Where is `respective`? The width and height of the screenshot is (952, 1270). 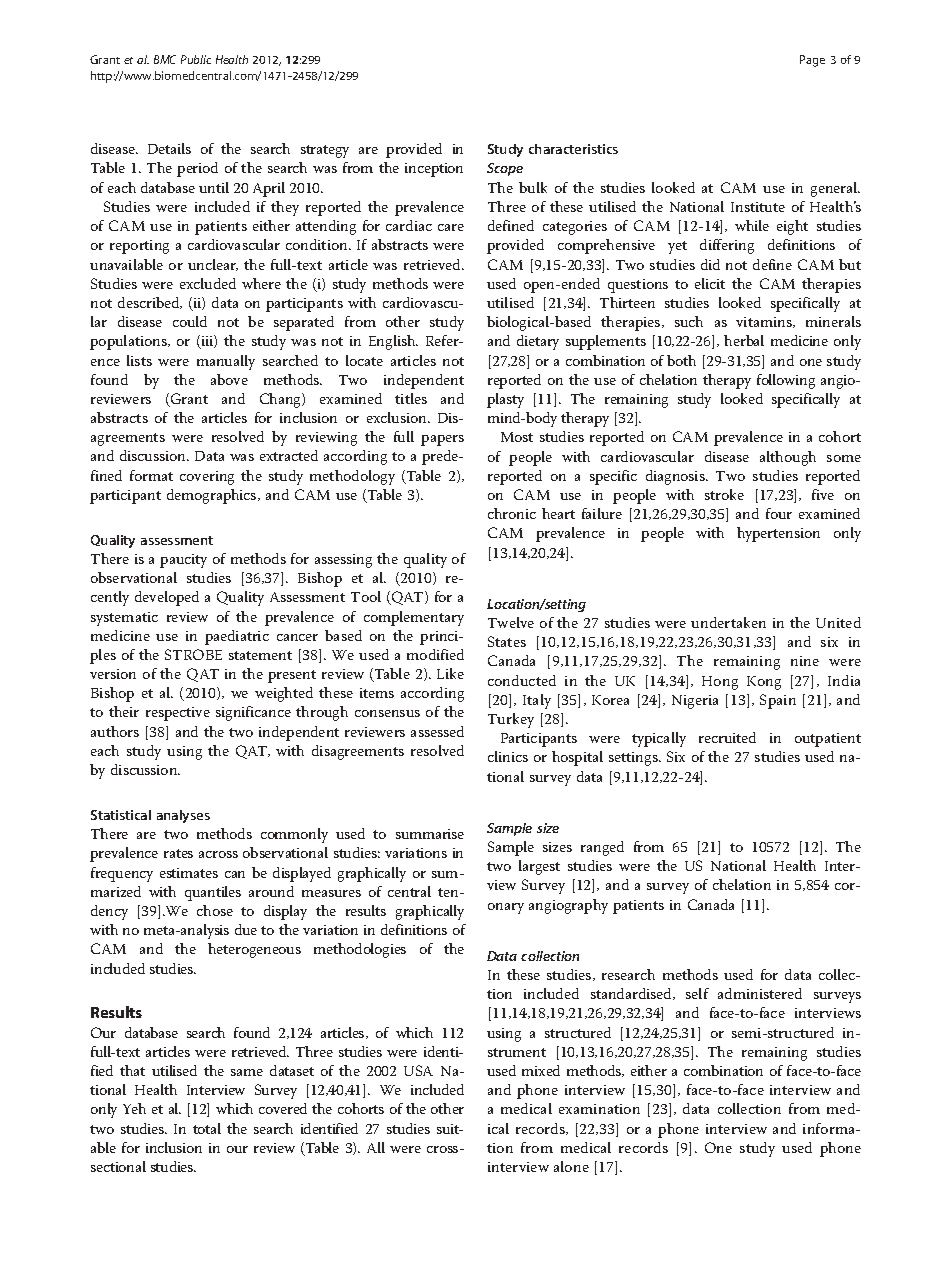 respective is located at coordinates (178, 714).
